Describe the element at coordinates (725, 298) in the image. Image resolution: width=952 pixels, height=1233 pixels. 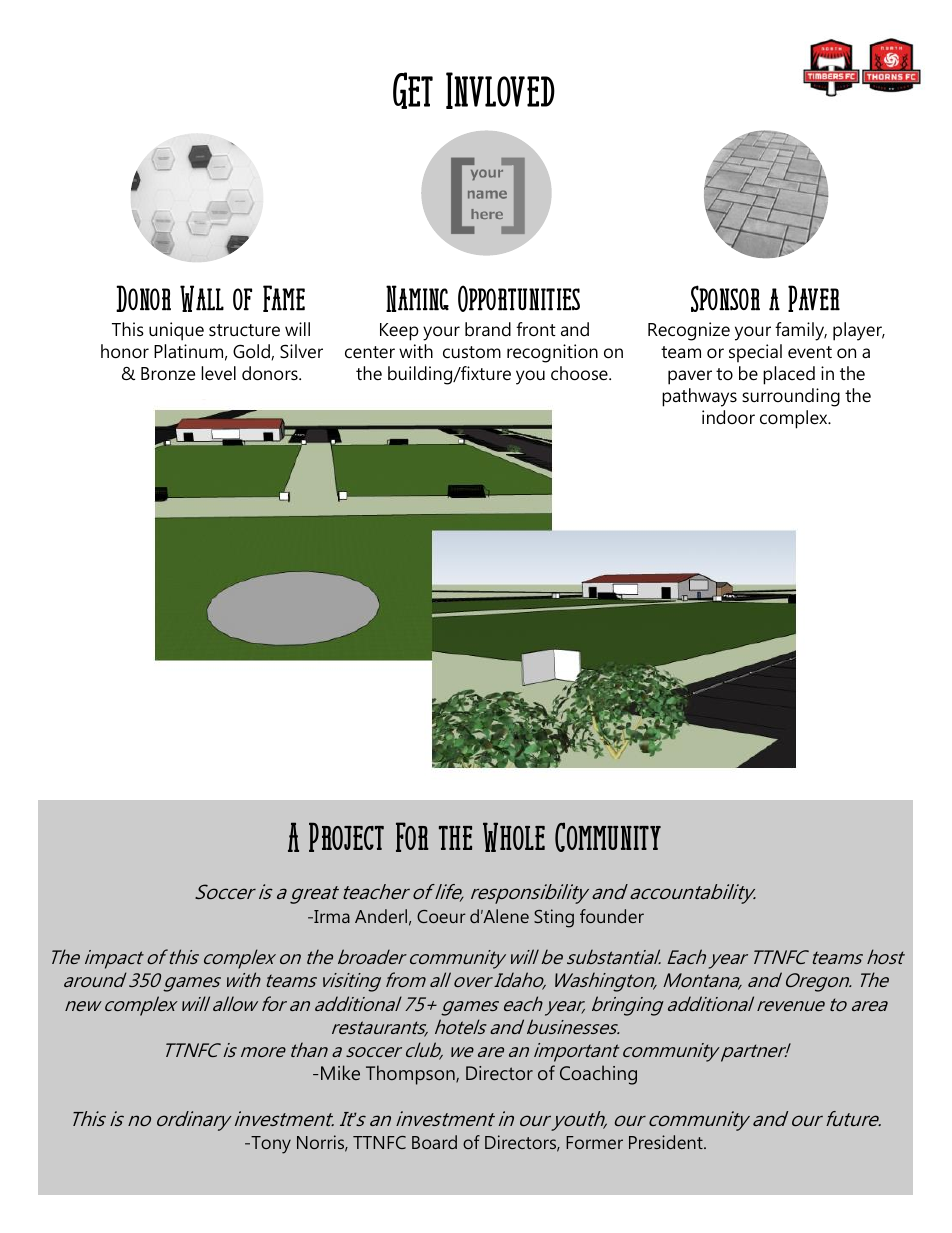
I see `Sponsor` at that location.
